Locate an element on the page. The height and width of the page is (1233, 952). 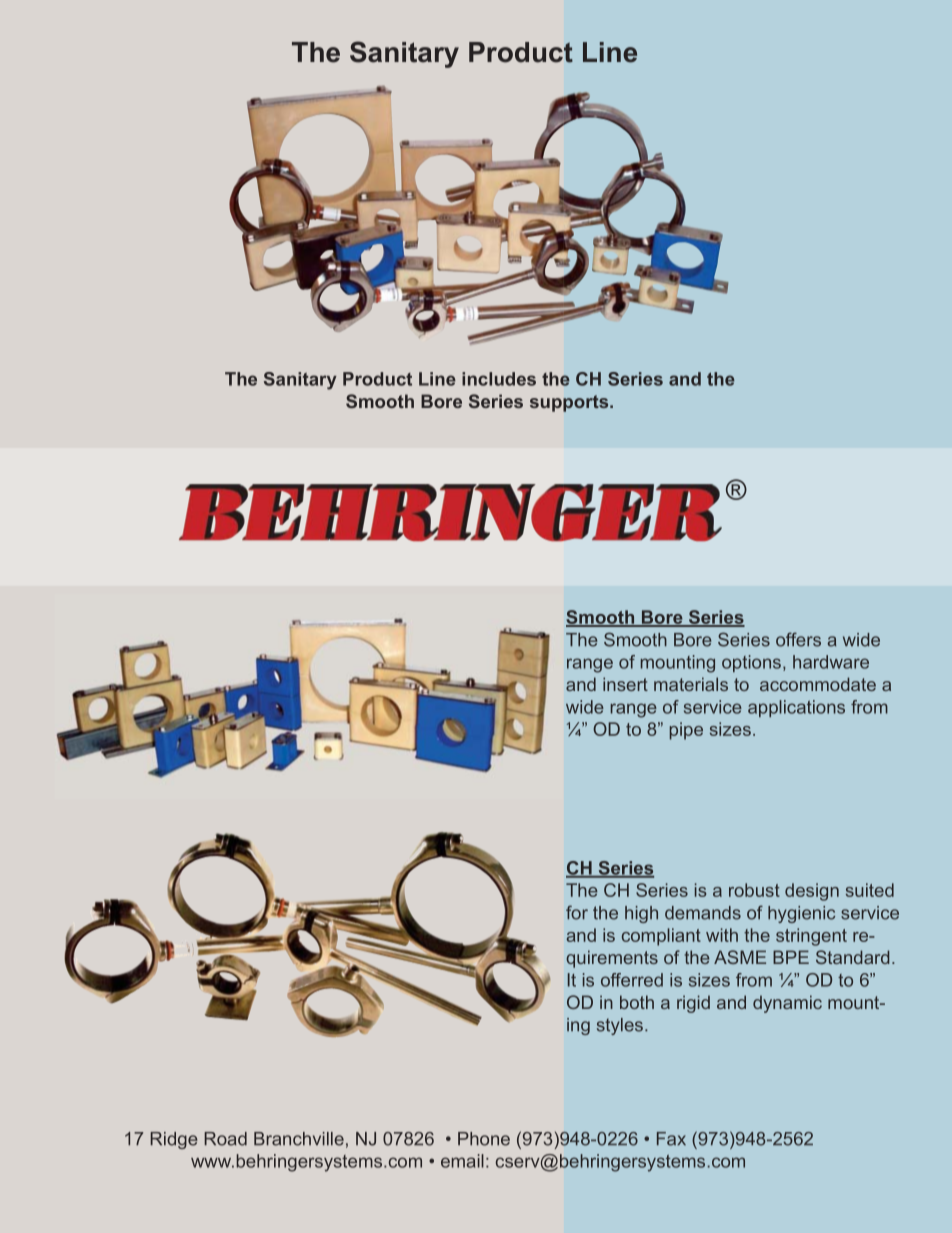
Fax is located at coordinates (671, 1139).
